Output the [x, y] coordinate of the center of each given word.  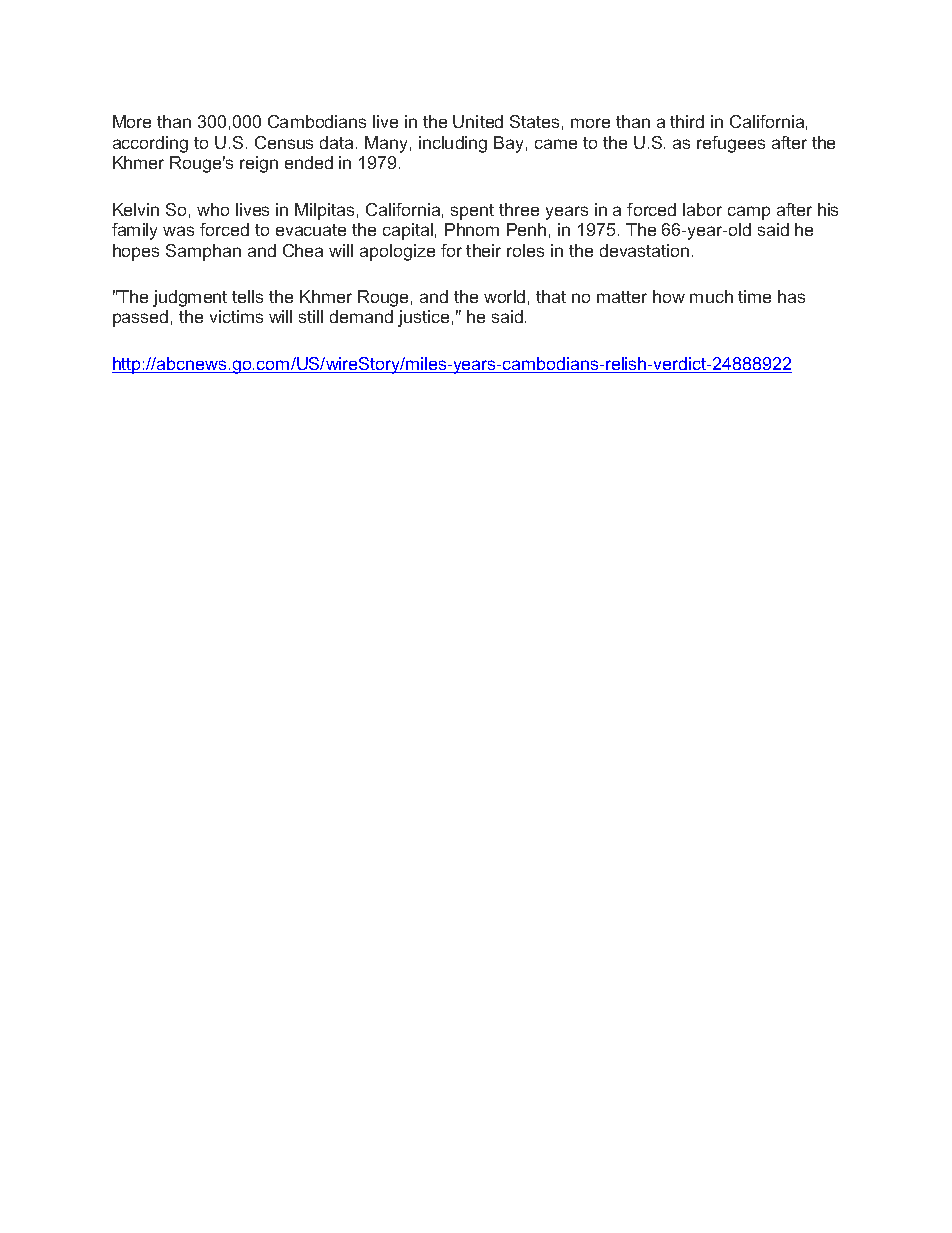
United [478, 121]
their [483, 250]
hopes [136, 252]
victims [236, 316]
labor [702, 209]
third [687, 121]
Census [284, 142]
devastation [644, 250]
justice [423, 318]
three [519, 209]
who [213, 209]
